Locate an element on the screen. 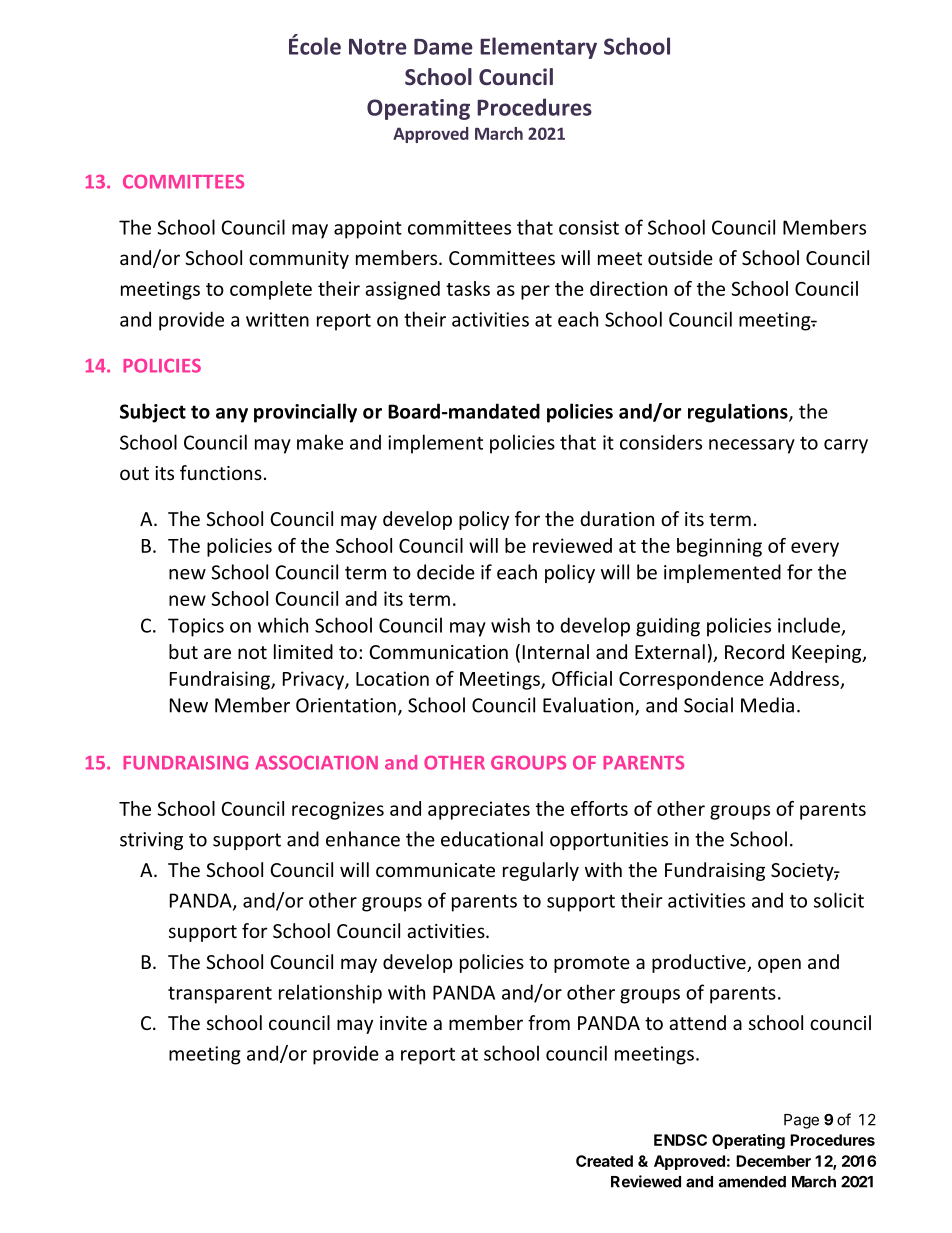 The width and height of the screenshot is (952, 1233). outside is located at coordinates (680, 257).
